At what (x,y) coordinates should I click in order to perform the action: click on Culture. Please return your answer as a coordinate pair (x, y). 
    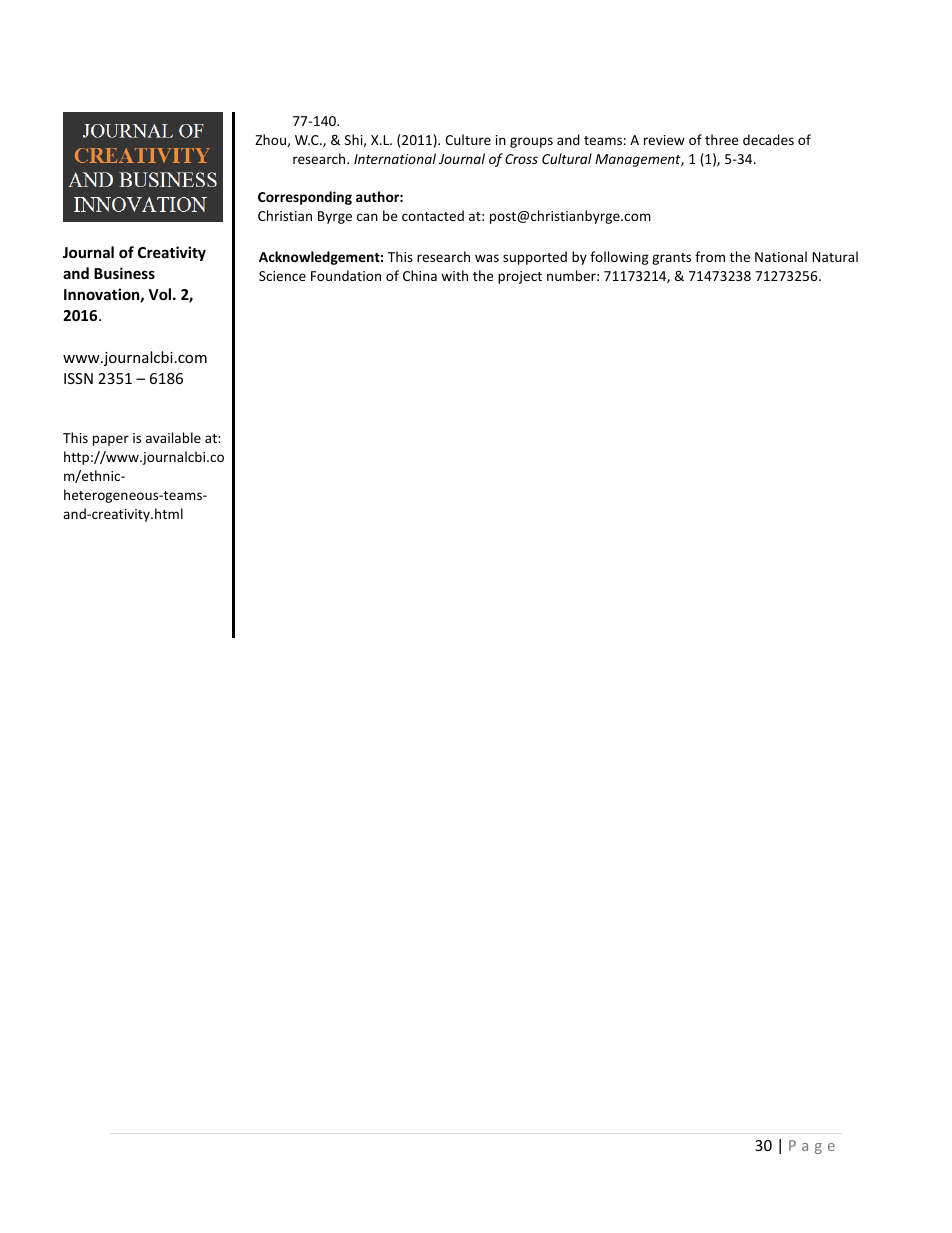
    Looking at the image, I should click on (468, 139).
